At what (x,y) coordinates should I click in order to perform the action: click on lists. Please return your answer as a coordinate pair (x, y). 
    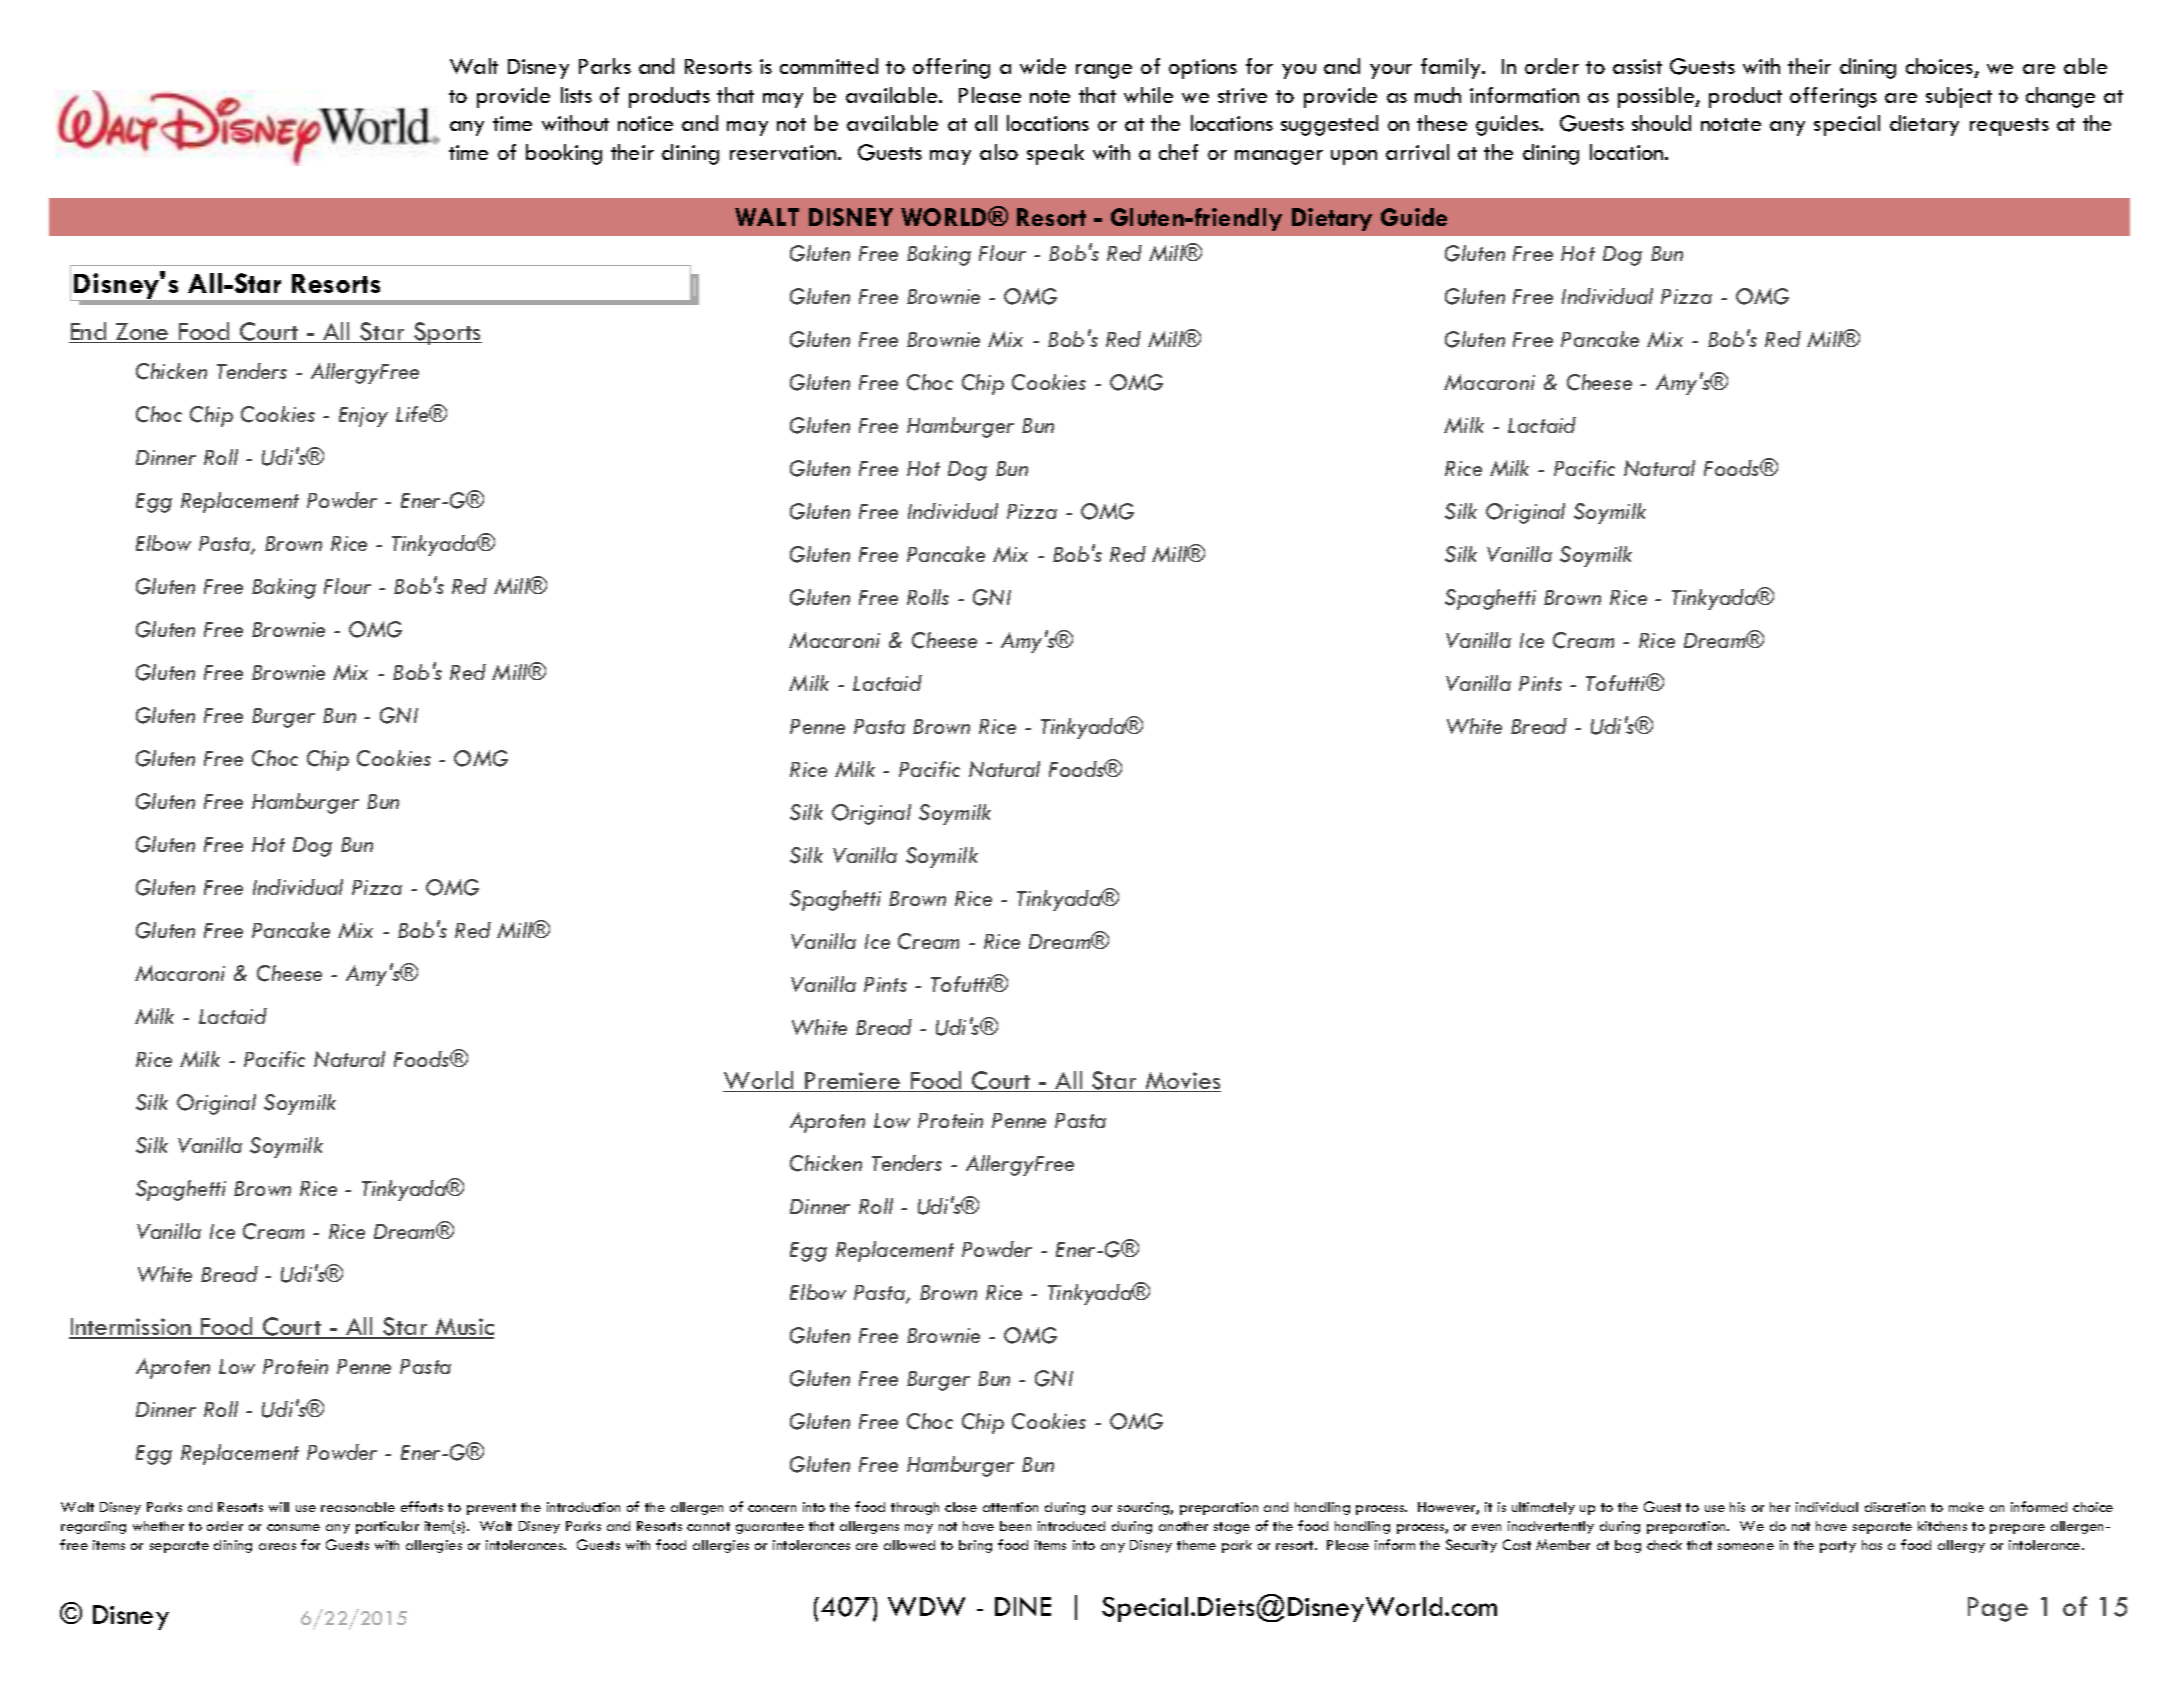
    Looking at the image, I should click on (576, 95).
